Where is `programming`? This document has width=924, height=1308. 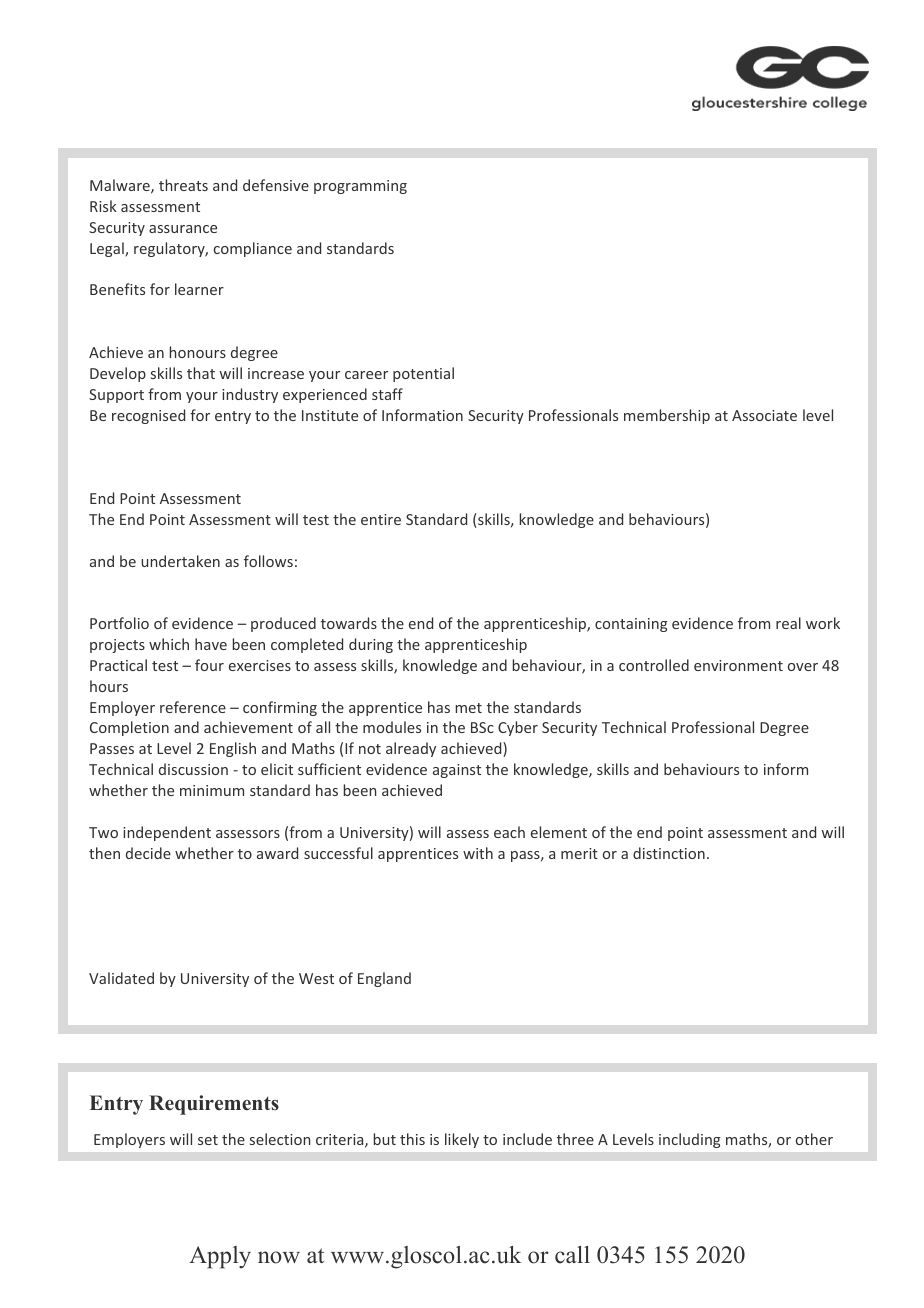
programming is located at coordinates (360, 187).
